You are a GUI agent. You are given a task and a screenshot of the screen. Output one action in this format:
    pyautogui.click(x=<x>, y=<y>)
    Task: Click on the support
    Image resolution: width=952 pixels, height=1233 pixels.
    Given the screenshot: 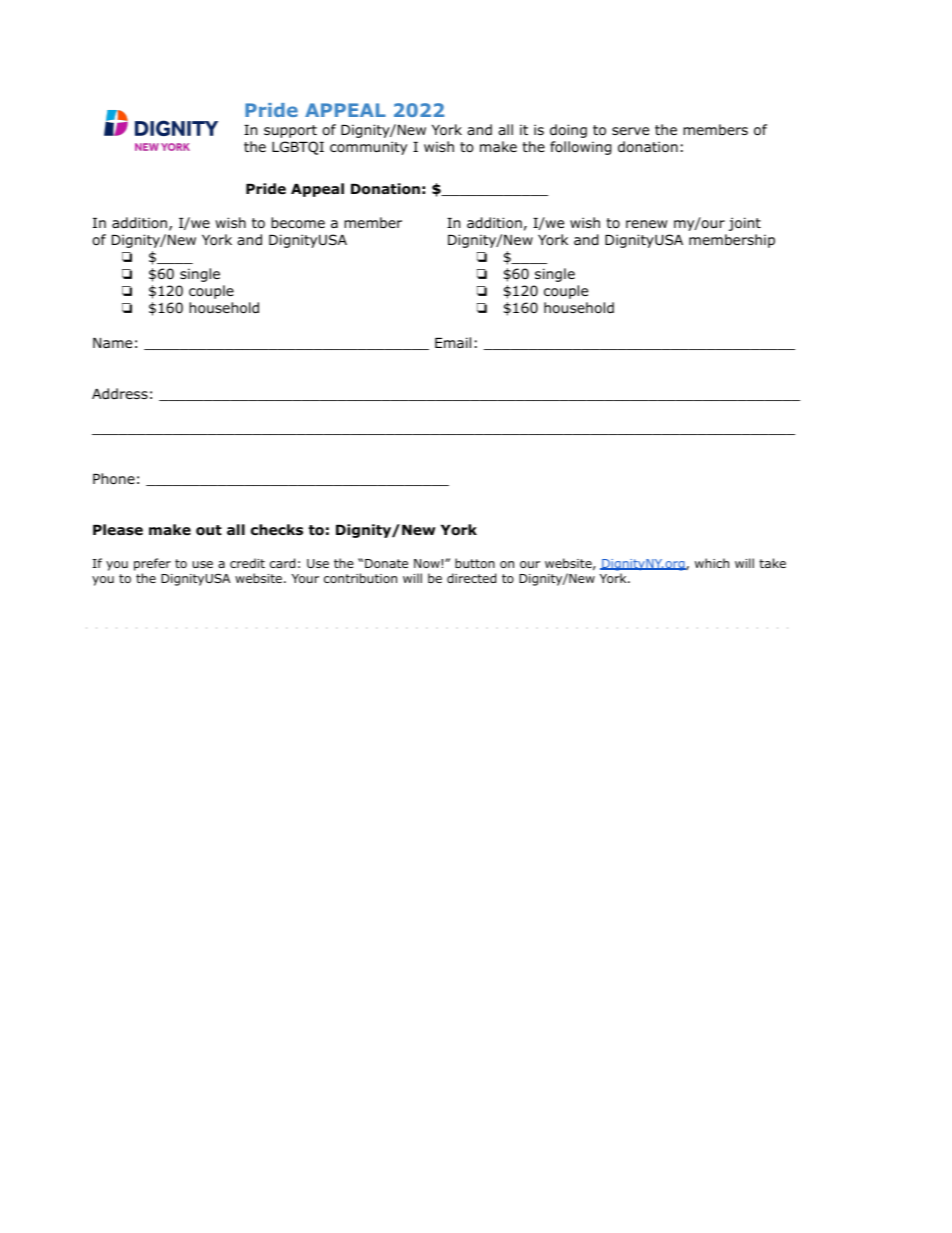 What is the action you would take?
    pyautogui.click(x=290, y=131)
